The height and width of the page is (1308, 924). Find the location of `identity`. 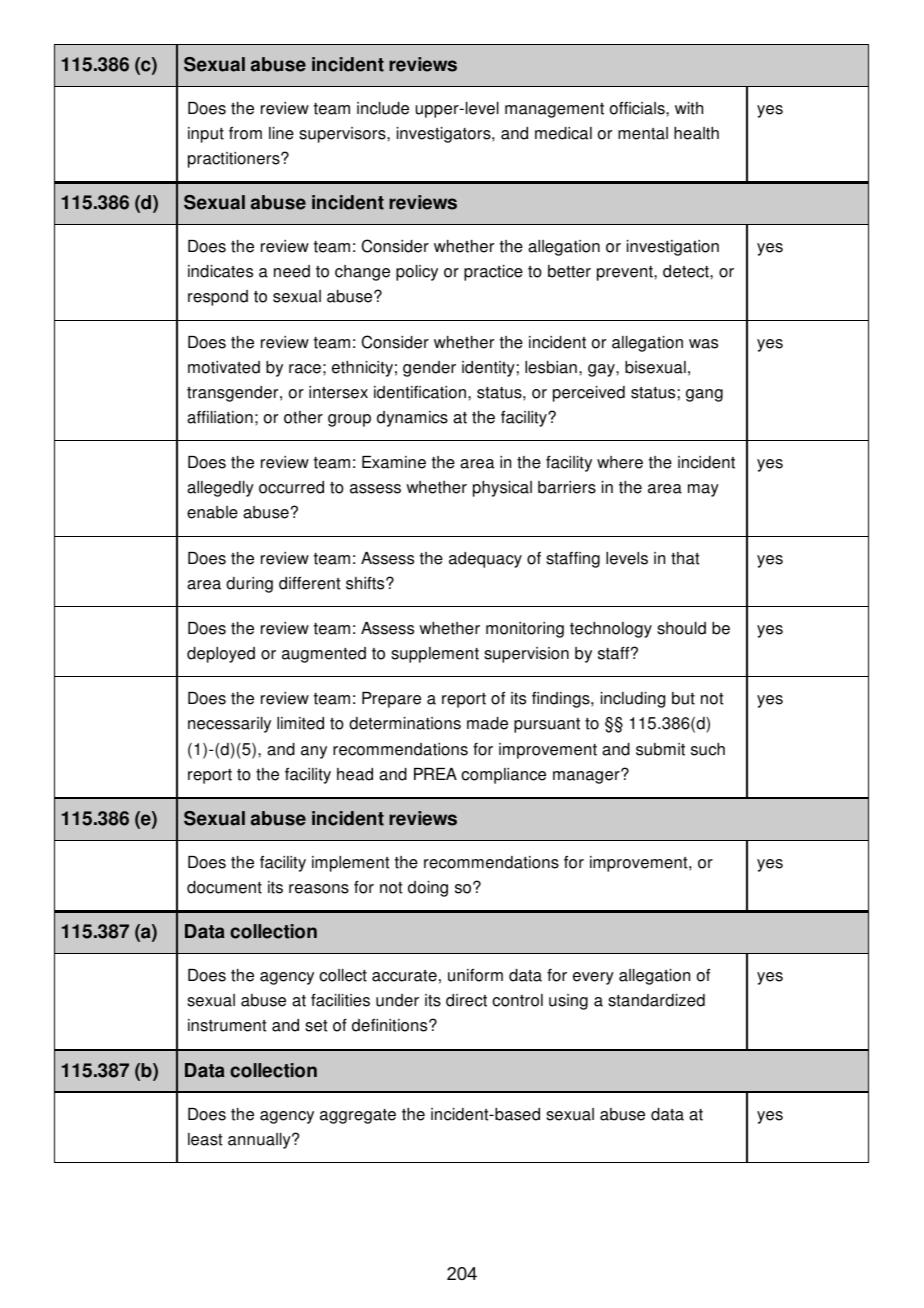

identity is located at coordinates (488, 369).
